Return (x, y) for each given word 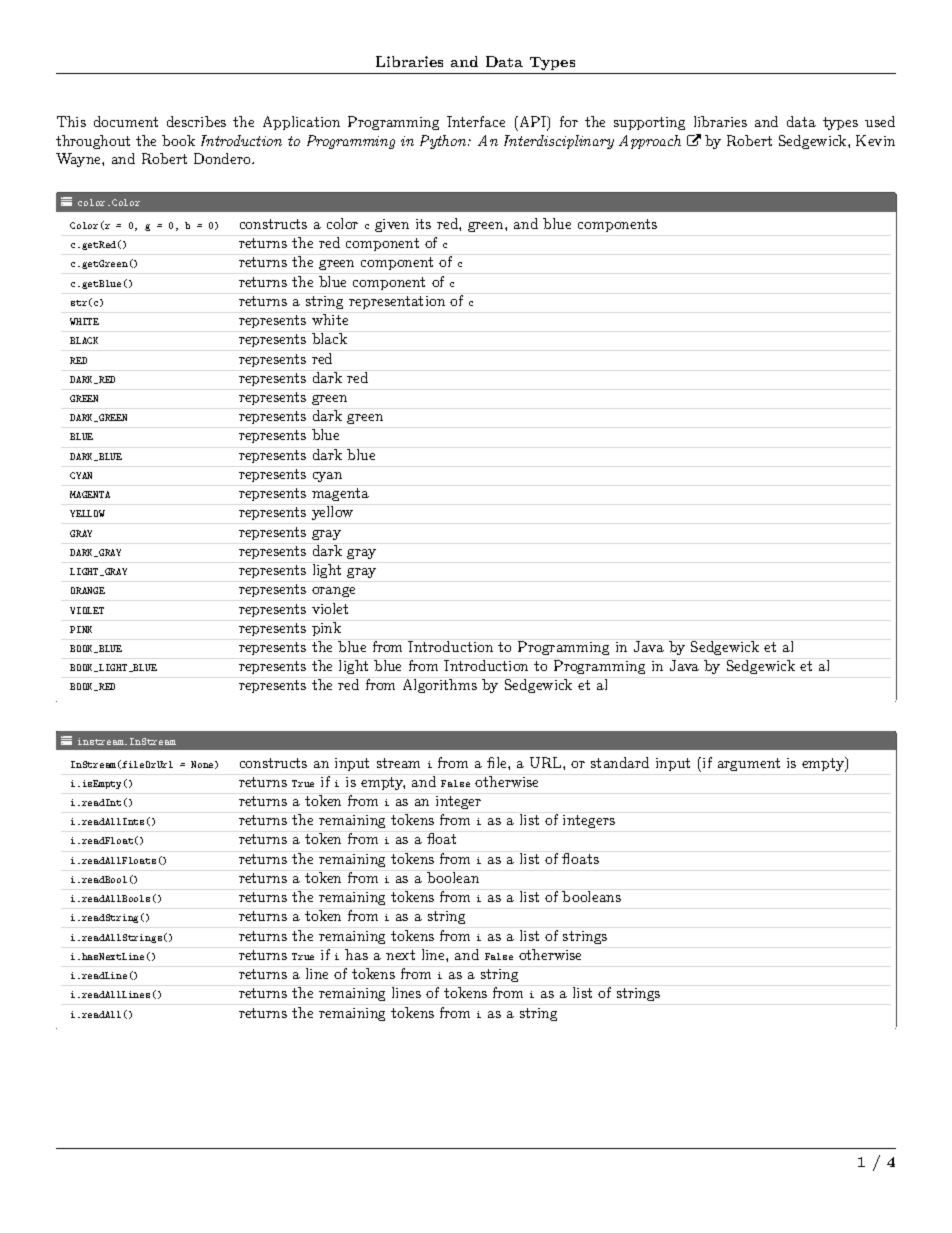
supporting (649, 123)
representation (397, 302)
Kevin (875, 140)
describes (196, 121)
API (532, 123)
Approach (650, 142)
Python (444, 142)
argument (749, 764)
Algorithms (440, 686)
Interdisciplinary (559, 142)
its (423, 224)
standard (620, 762)
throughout (93, 142)
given (392, 225)
